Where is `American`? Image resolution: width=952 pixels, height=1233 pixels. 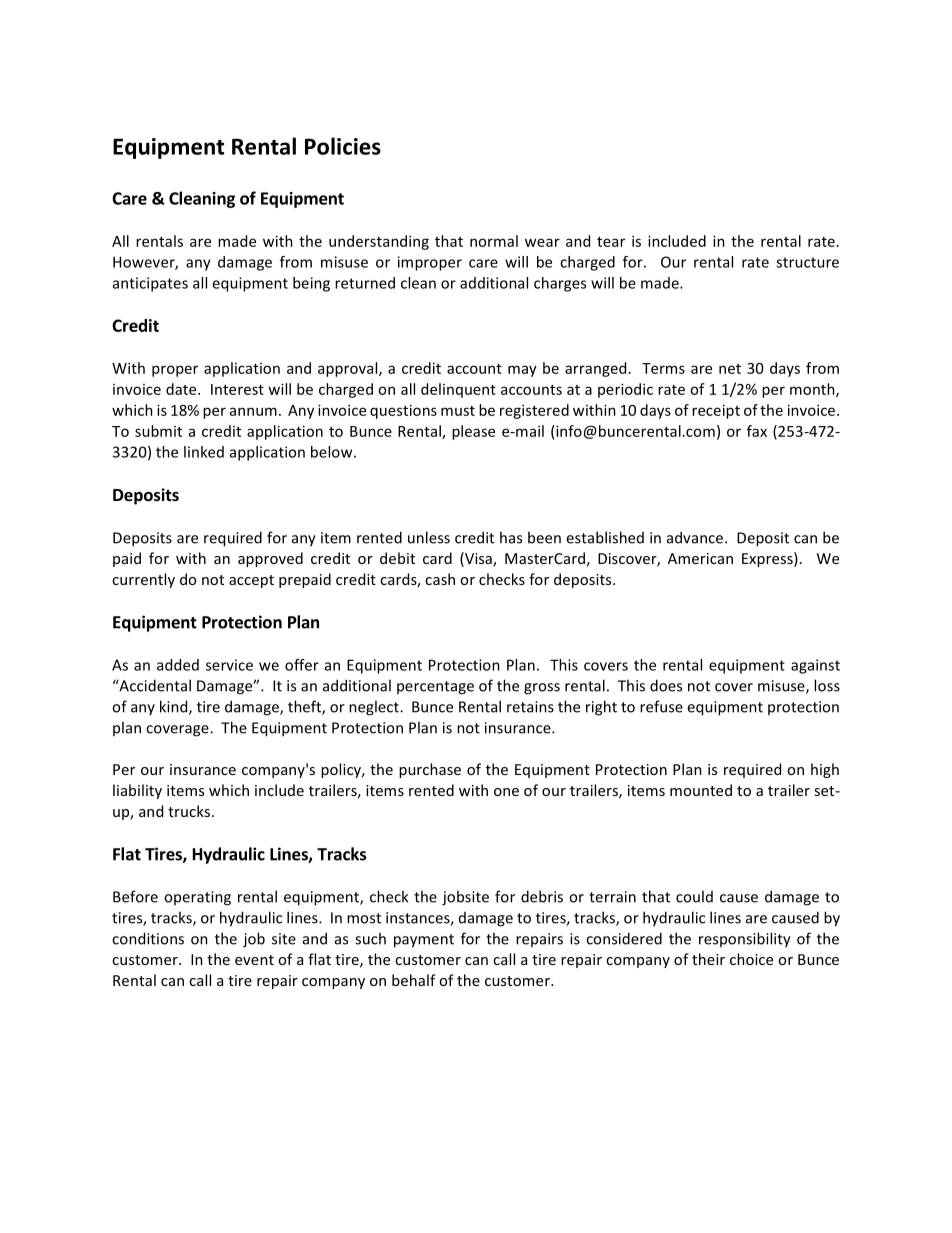
American is located at coordinates (700, 558).
